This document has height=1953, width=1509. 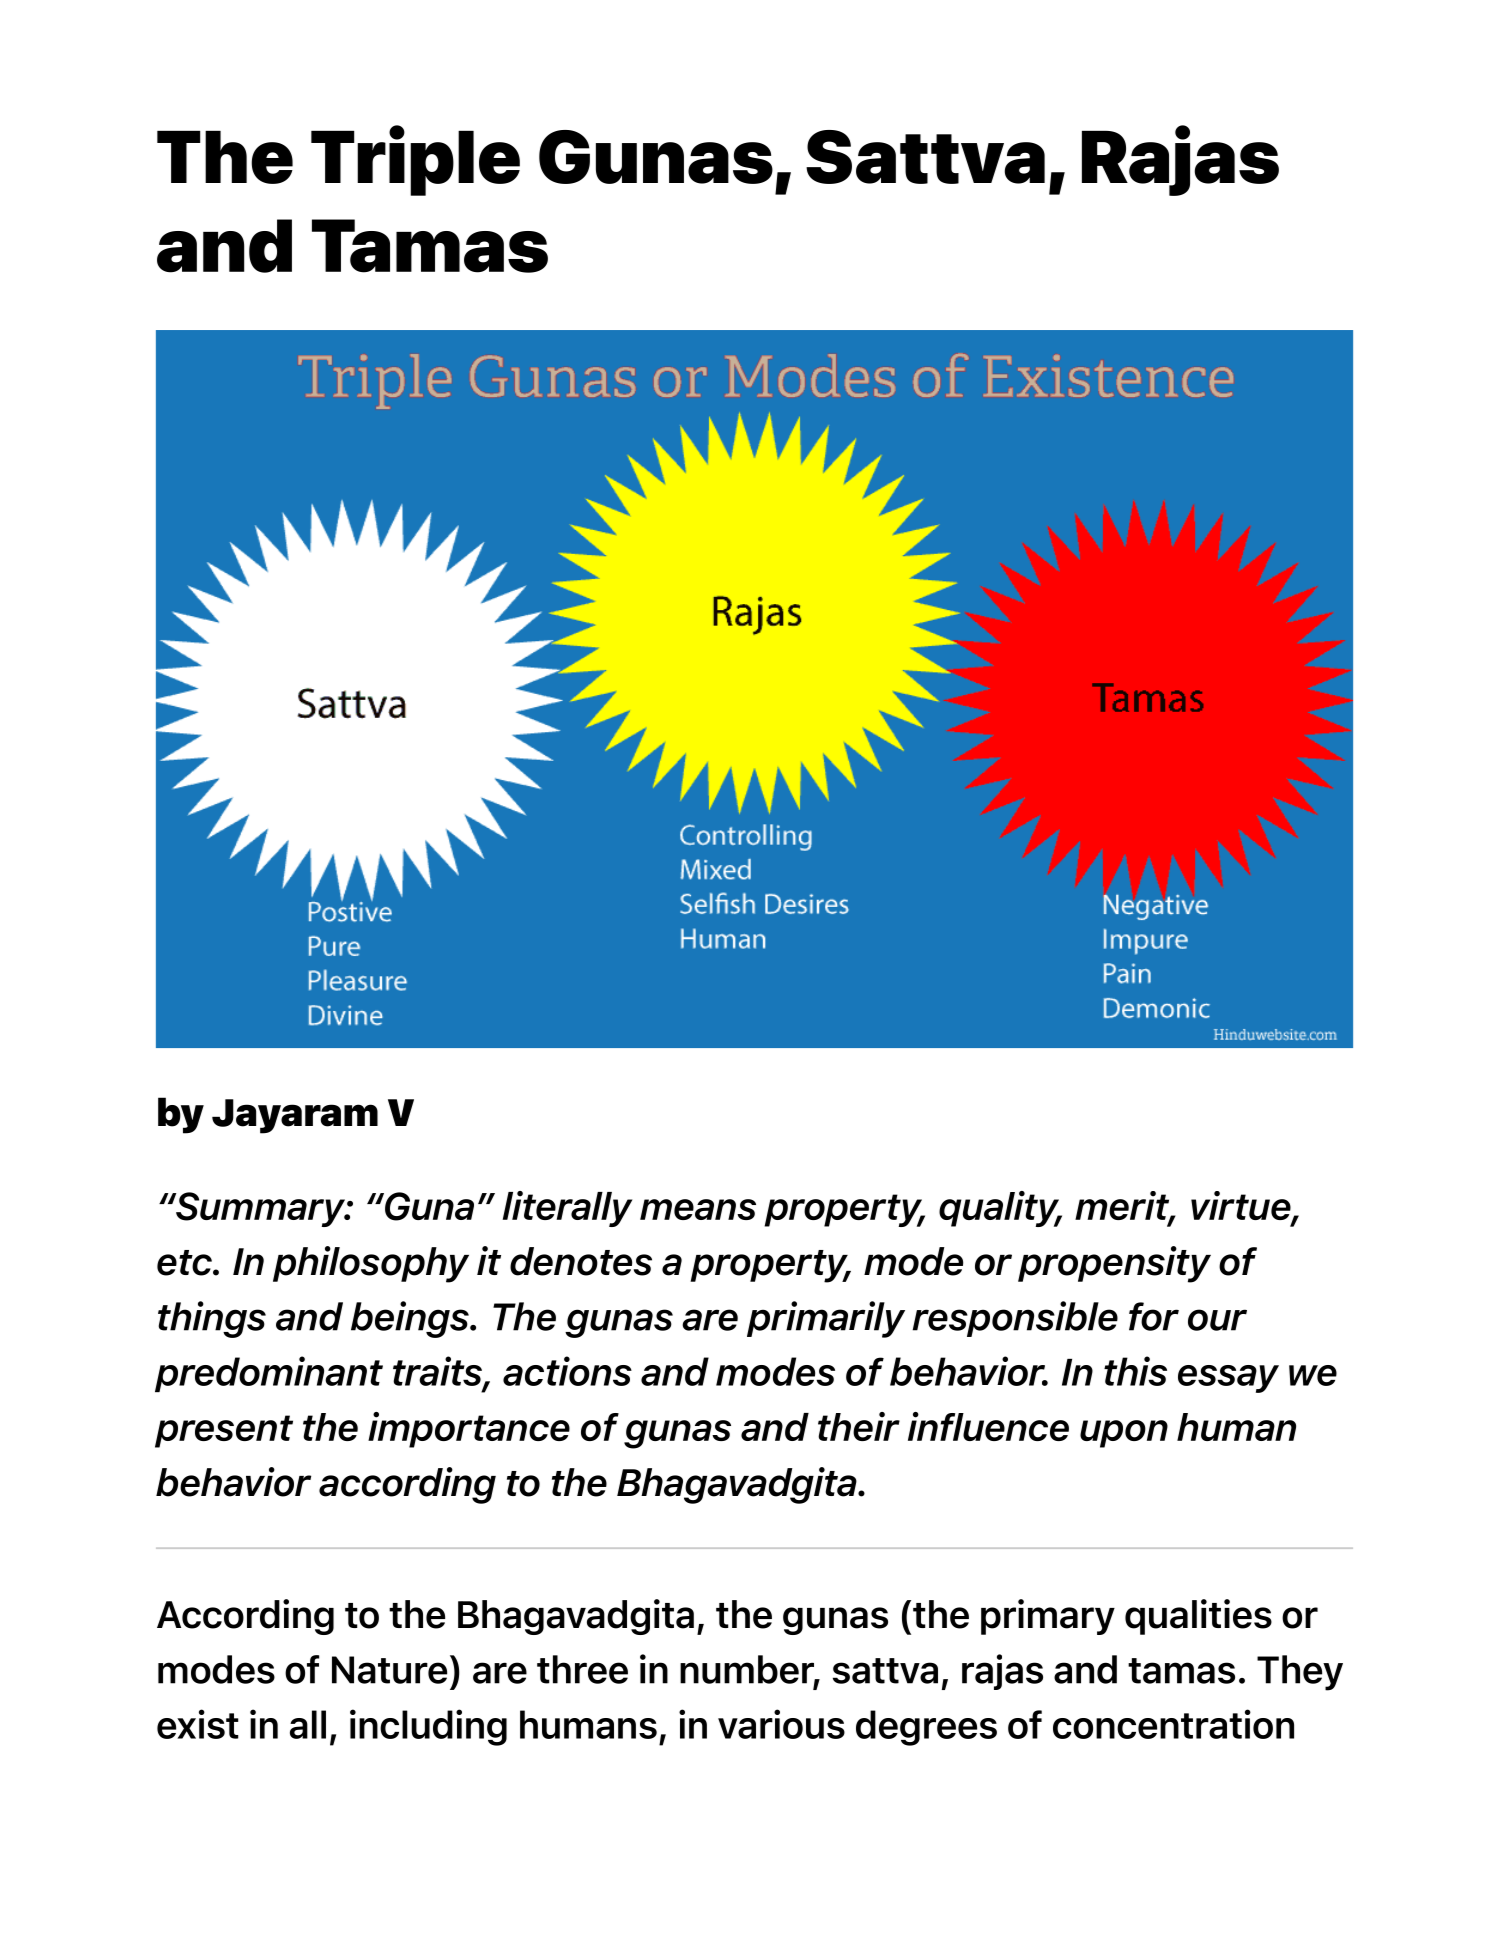 I want to click on virtue, so click(x=1242, y=1207).
